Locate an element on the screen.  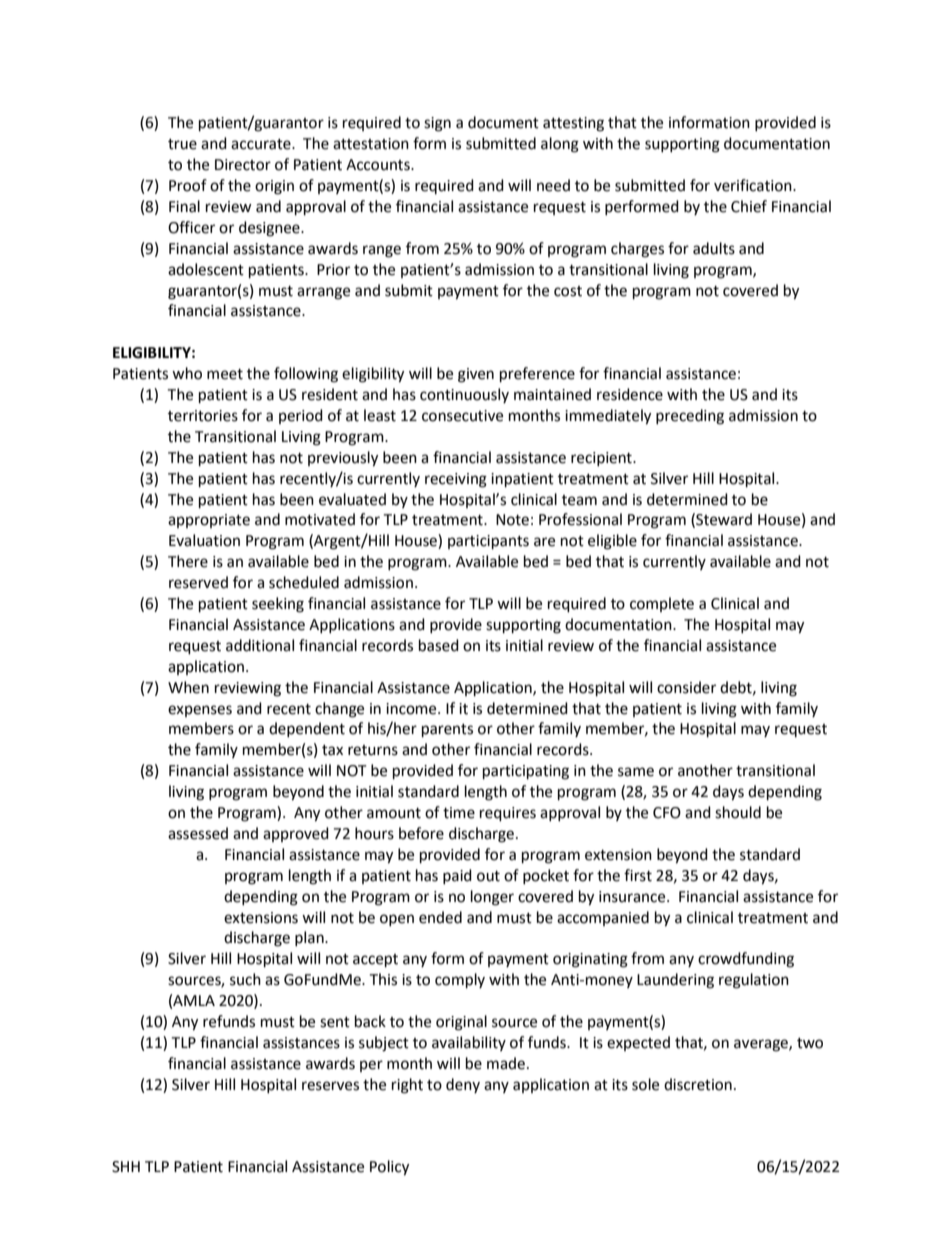
crowdfunding is located at coordinates (746, 960).
